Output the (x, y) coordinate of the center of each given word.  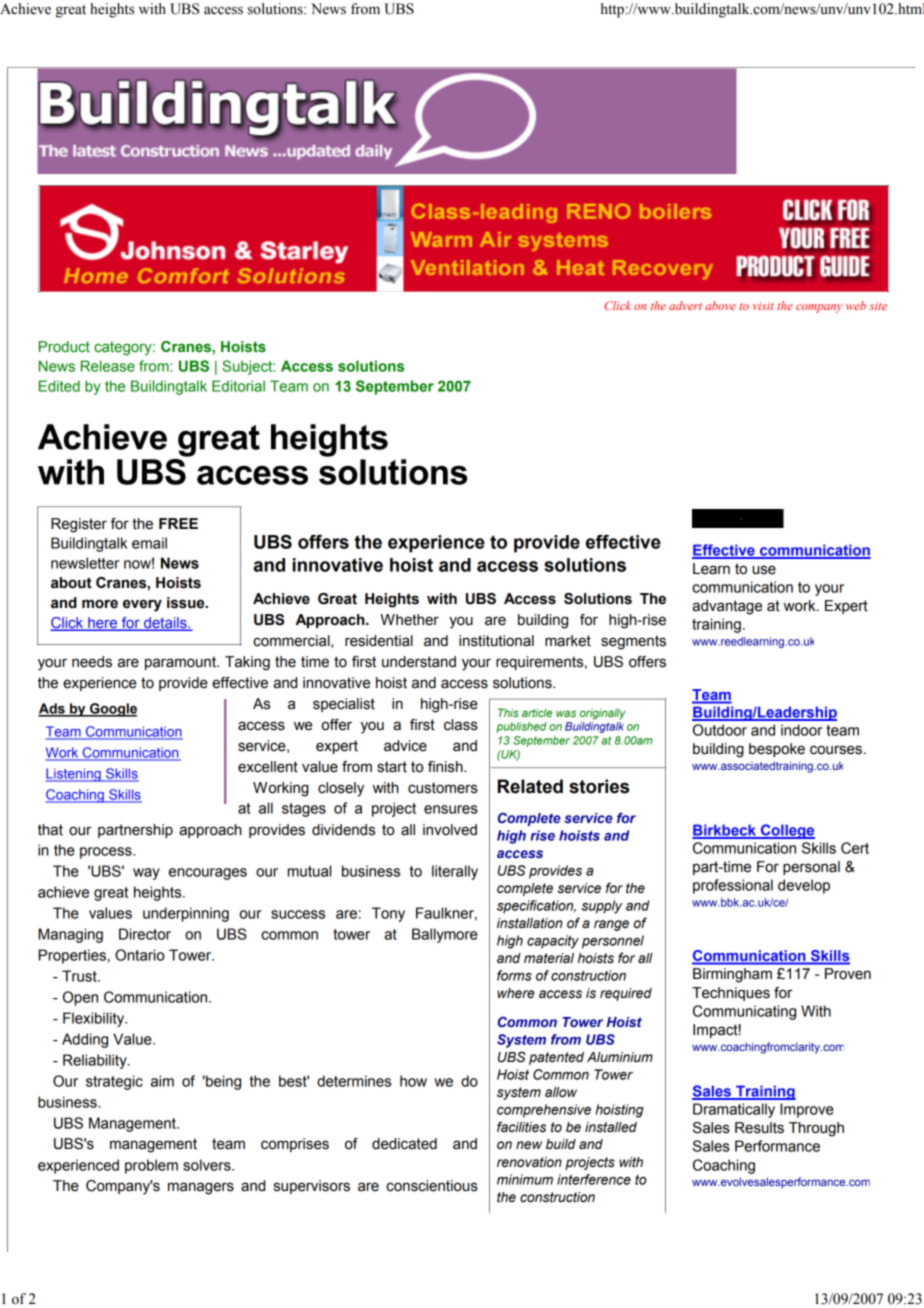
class (461, 725)
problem (151, 1166)
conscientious (432, 1186)
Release (108, 366)
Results (759, 1128)
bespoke (777, 750)
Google (112, 710)
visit (763, 306)
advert (685, 305)
